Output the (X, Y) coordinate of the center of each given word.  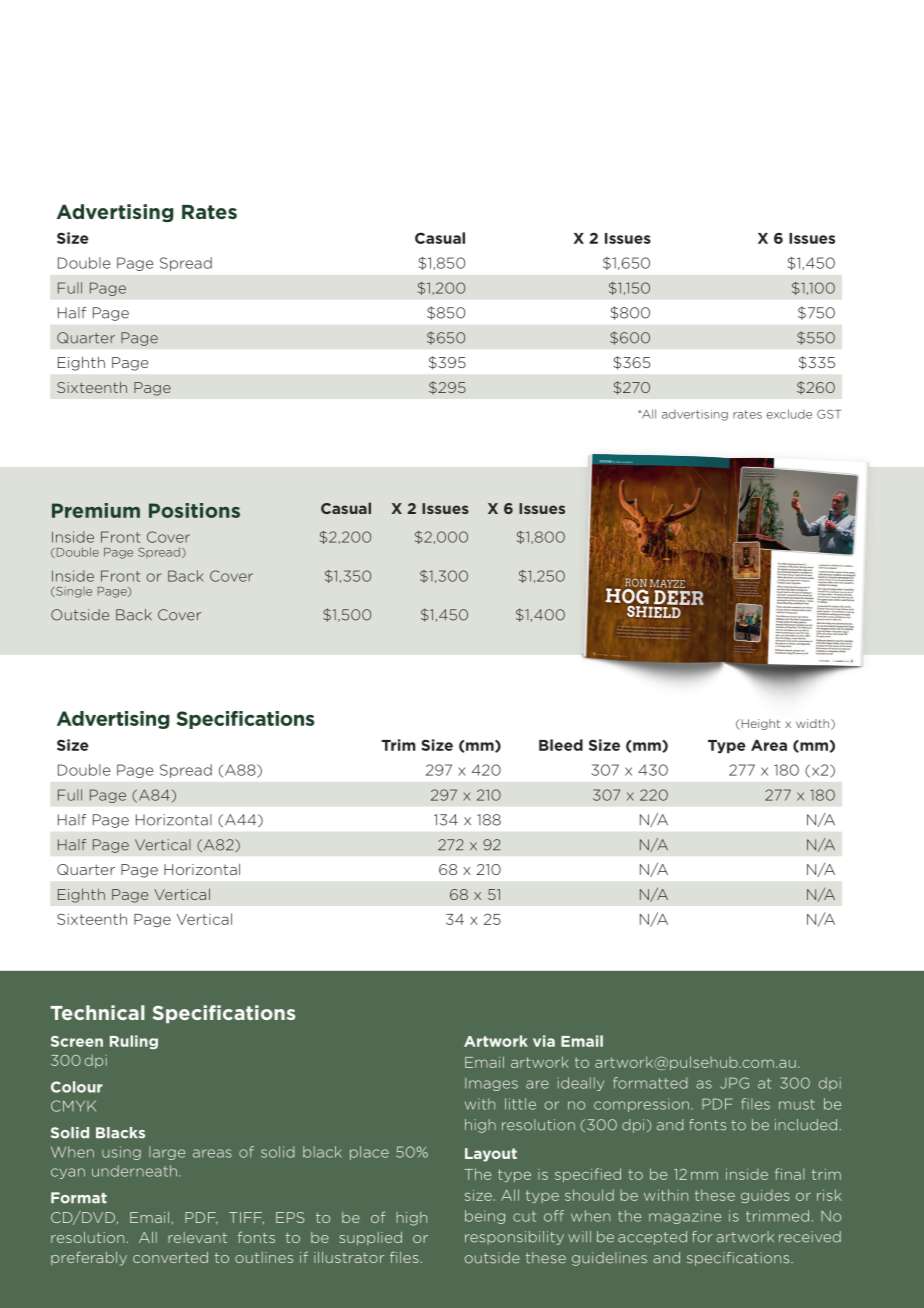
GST (829, 414)
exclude (789, 414)
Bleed (561, 745)
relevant (197, 1237)
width (814, 724)
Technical (97, 1012)
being (485, 1217)
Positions (194, 510)
